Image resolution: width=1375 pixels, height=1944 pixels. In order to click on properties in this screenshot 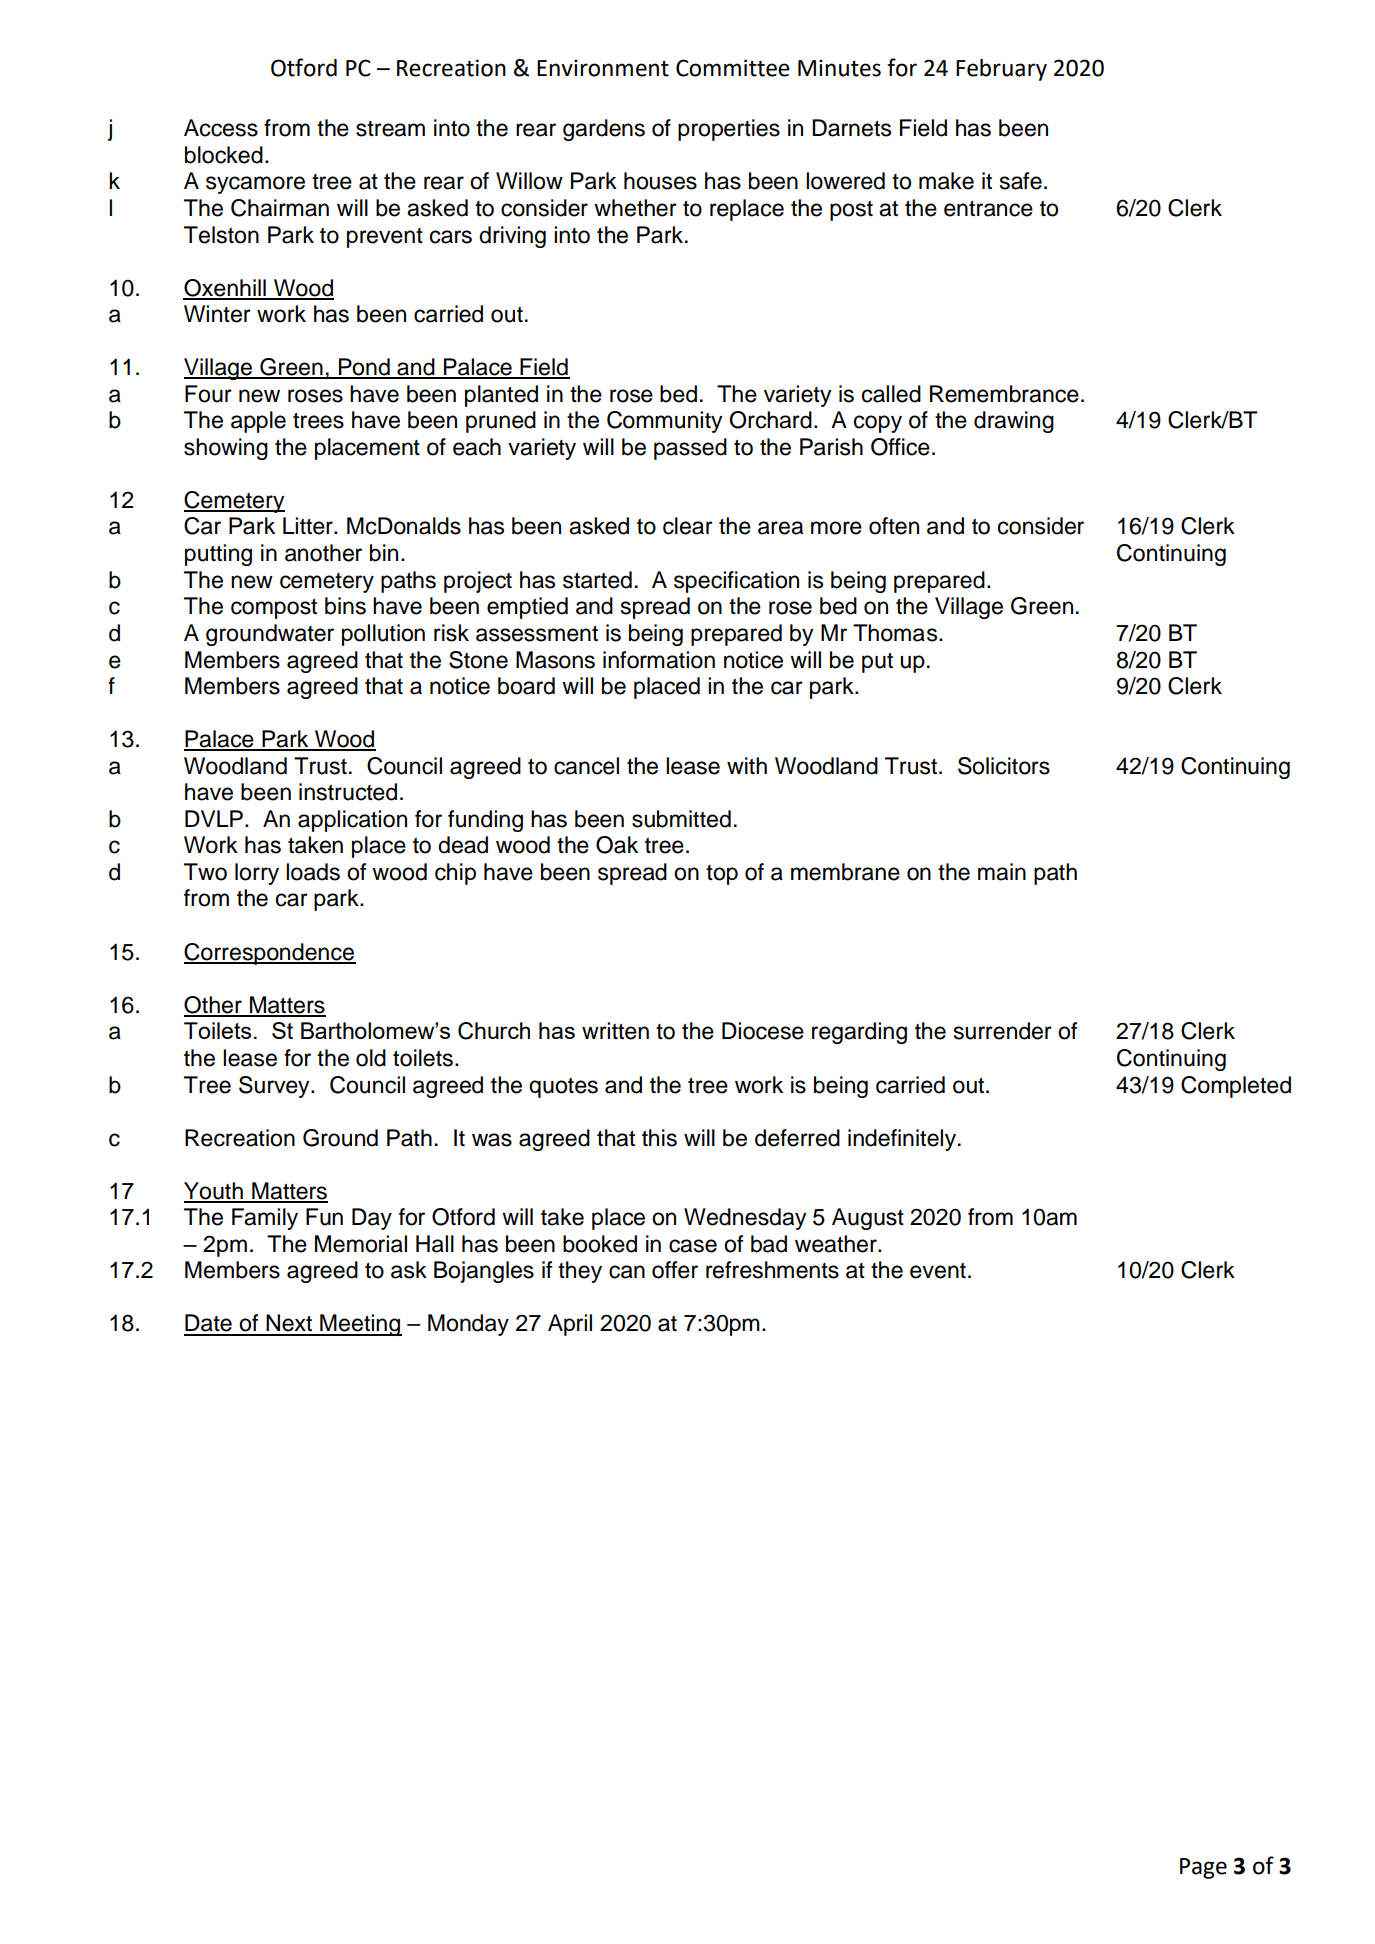, I will do `click(729, 130)`.
